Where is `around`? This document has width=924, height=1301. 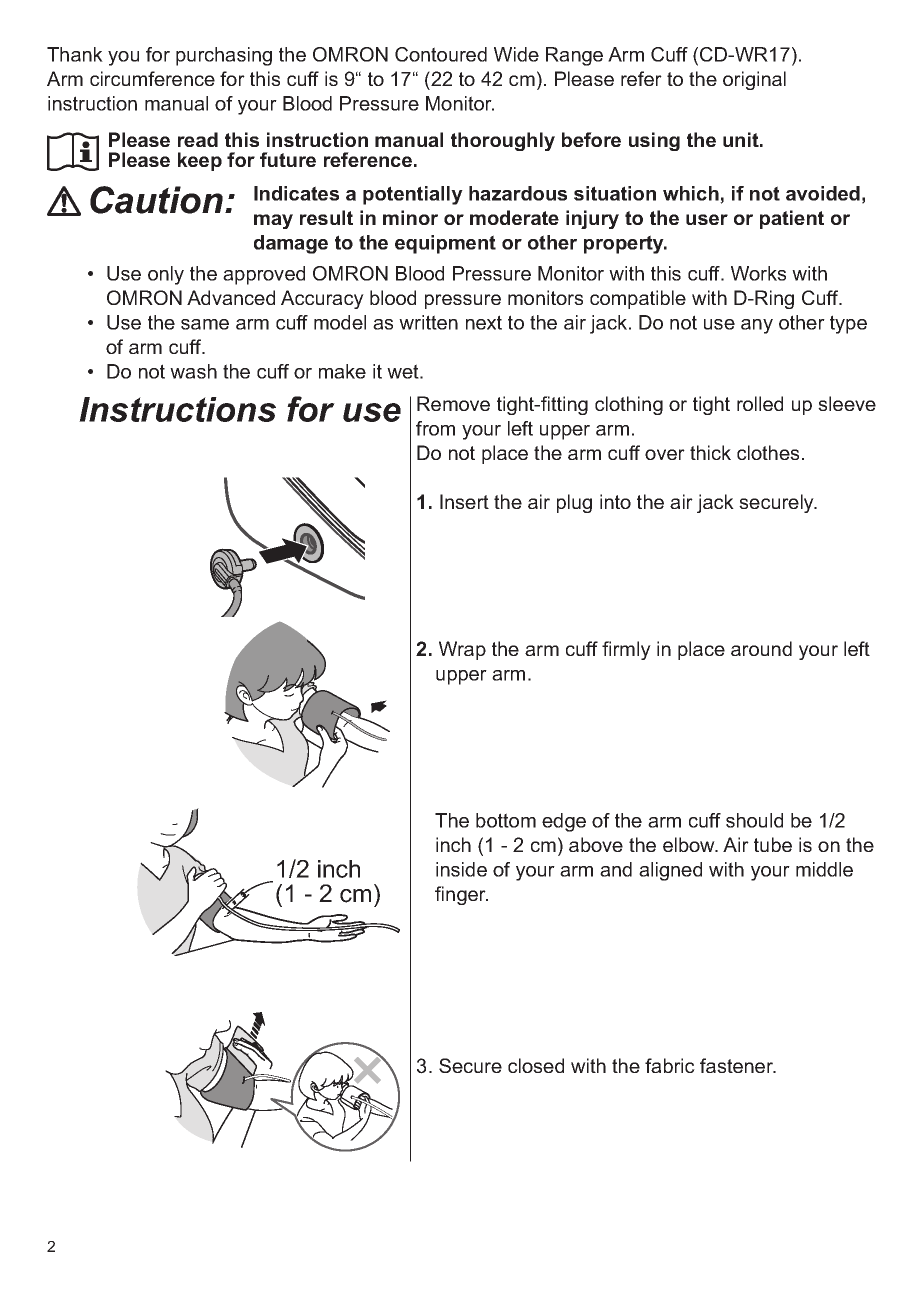
around is located at coordinates (761, 648).
